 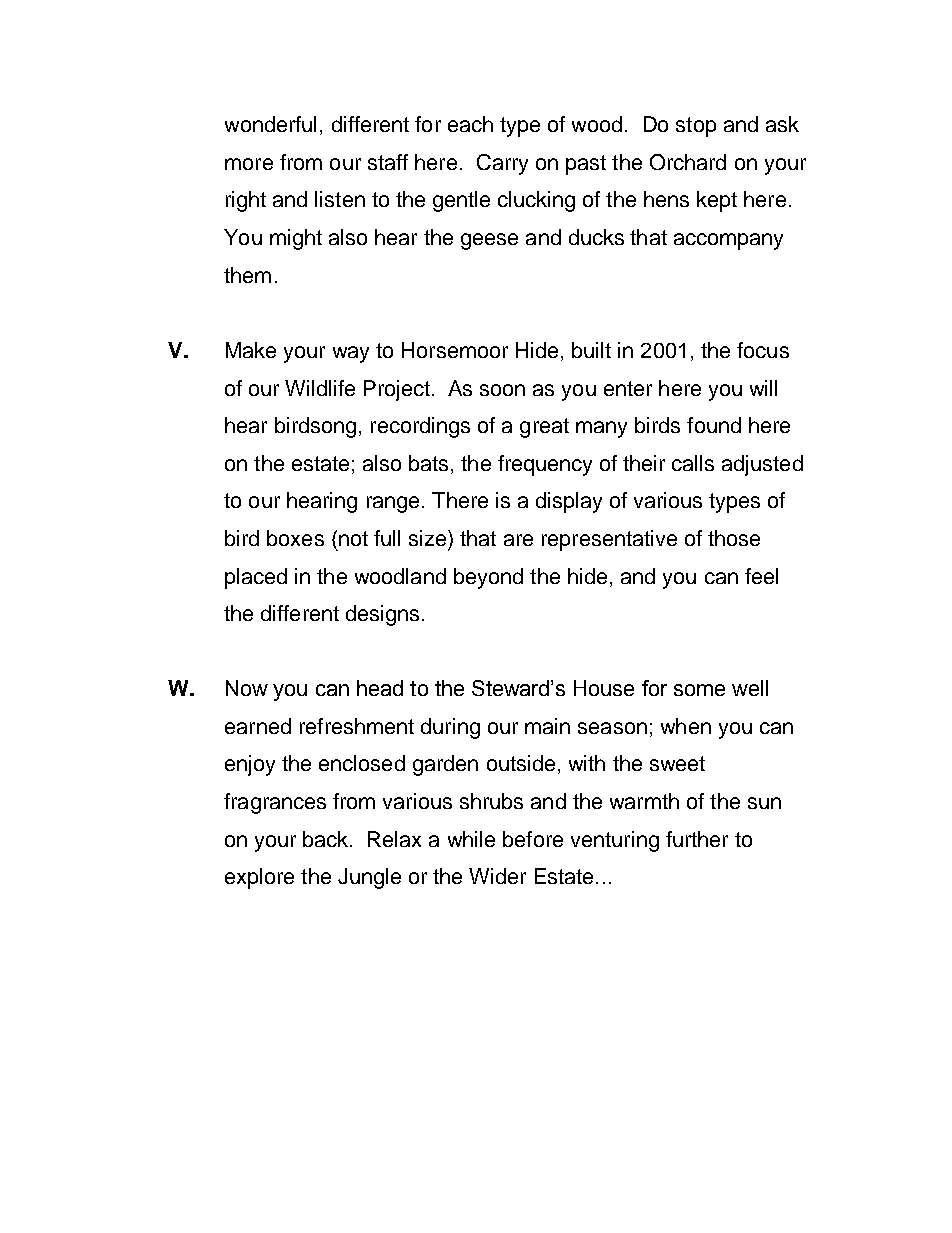 I want to click on designs, so click(x=382, y=615).
